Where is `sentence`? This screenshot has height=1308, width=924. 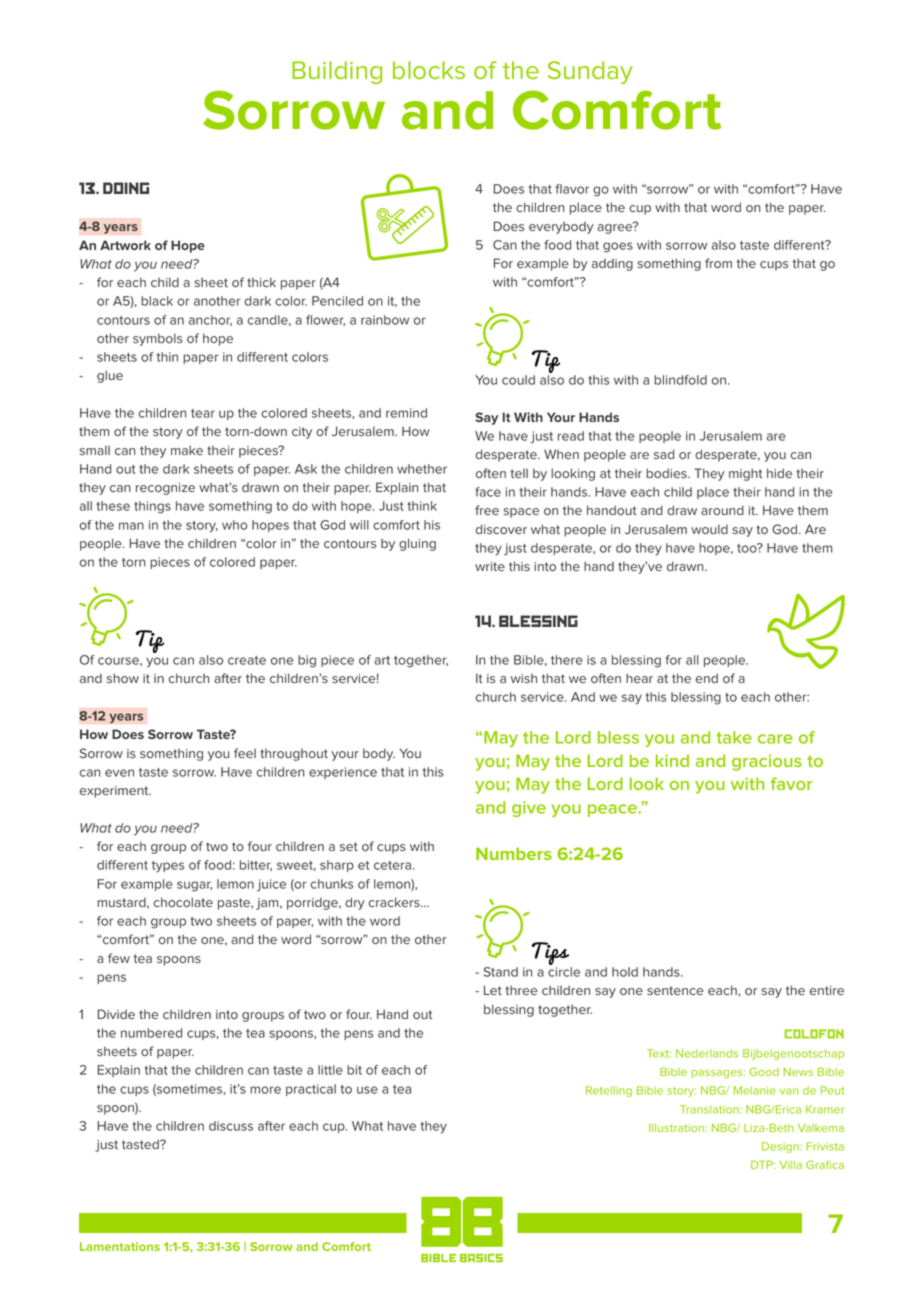
sentence is located at coordinates (675, 991).
